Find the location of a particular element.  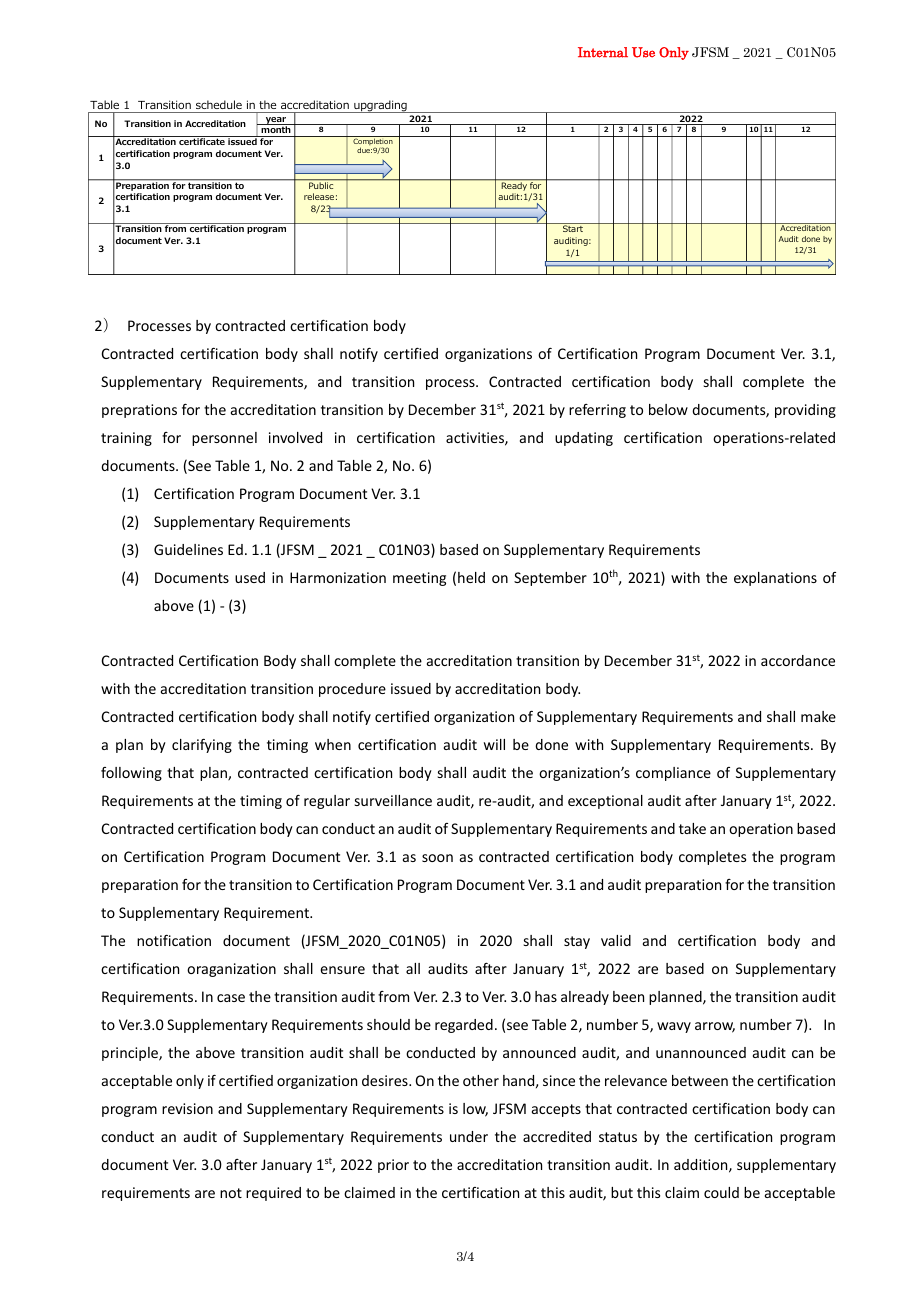

upgrading is located at coordinates (380, 106).
